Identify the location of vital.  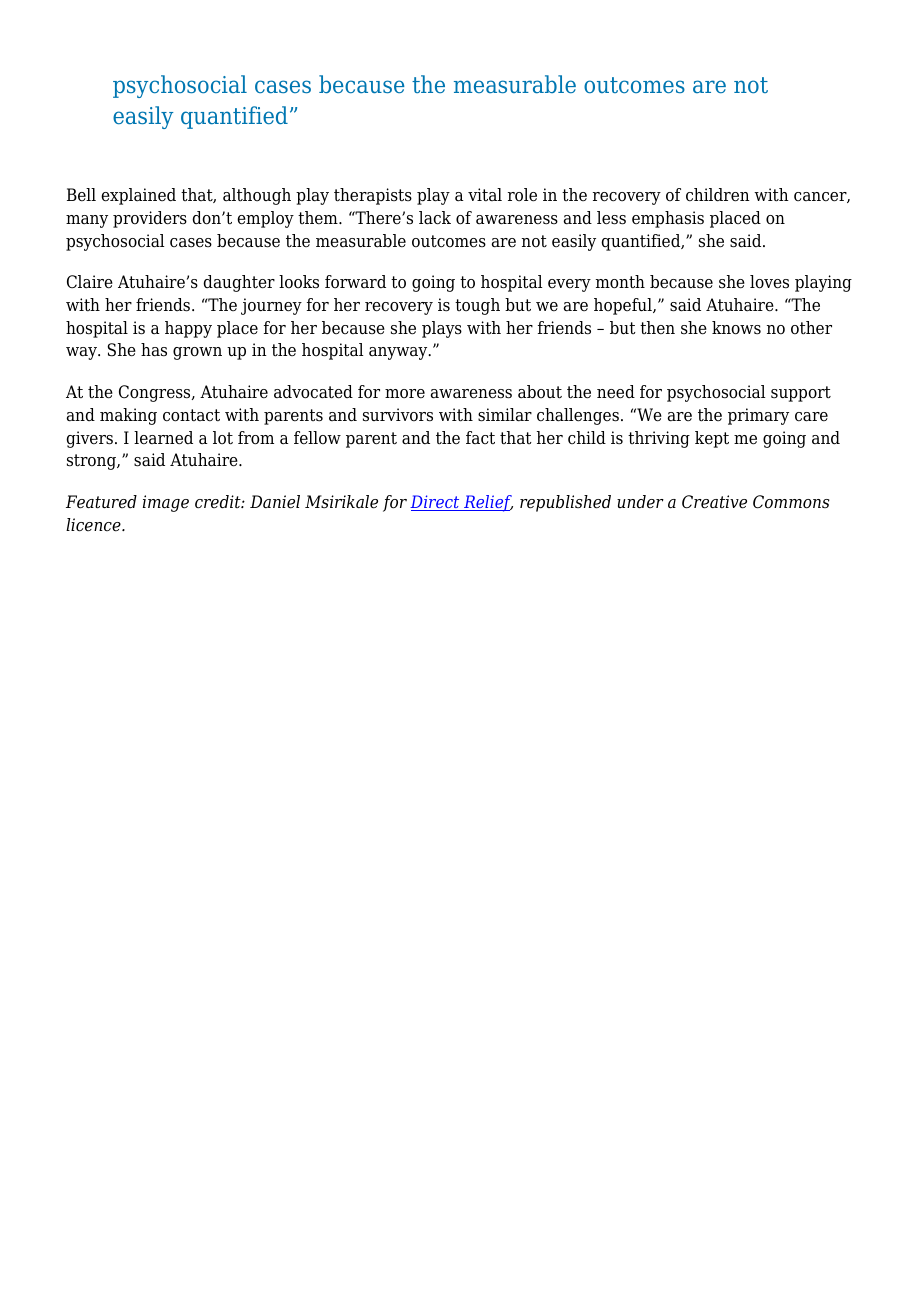
(485, 194).
